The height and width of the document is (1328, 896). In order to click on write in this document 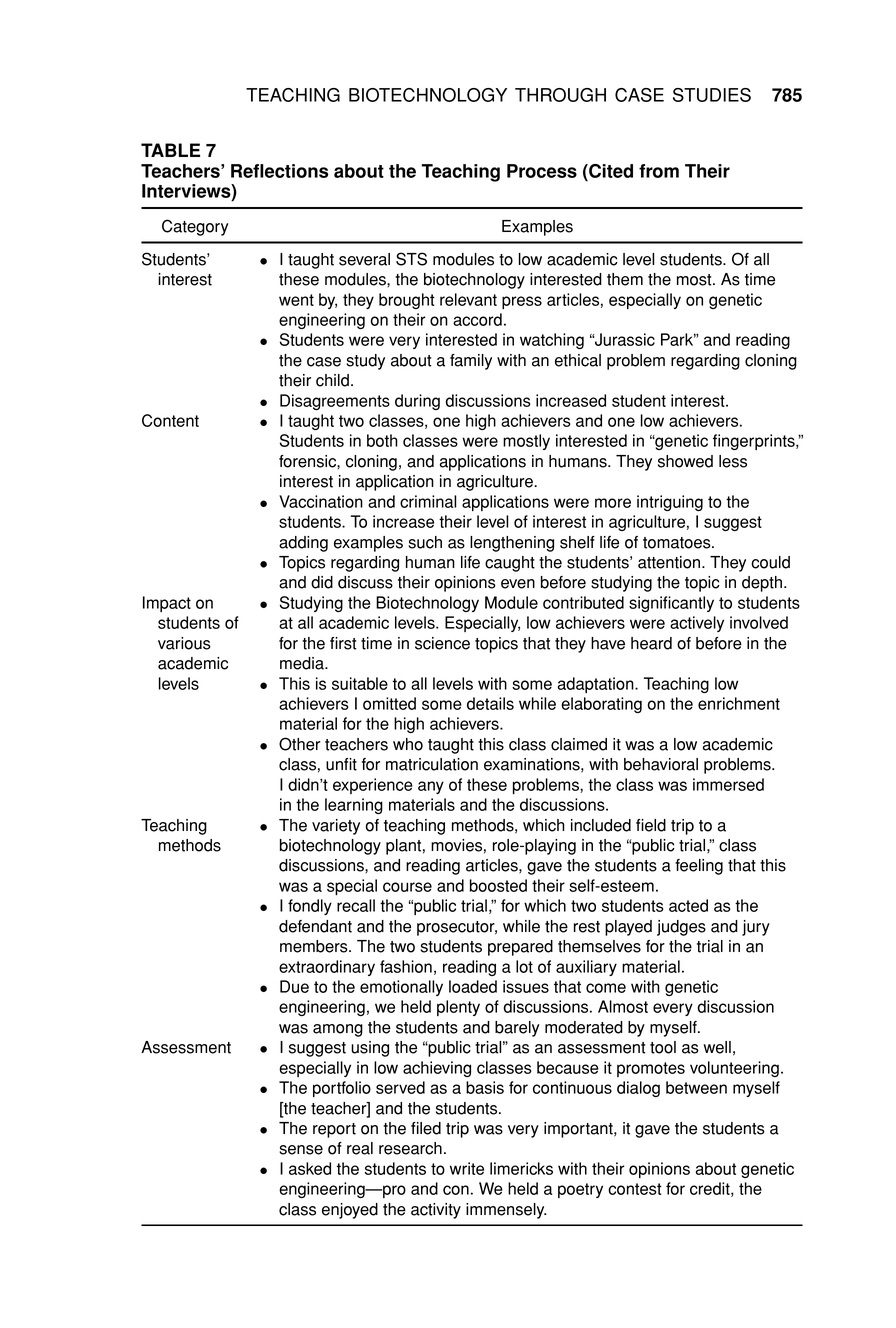, I will do `click(467, 1168)`.
